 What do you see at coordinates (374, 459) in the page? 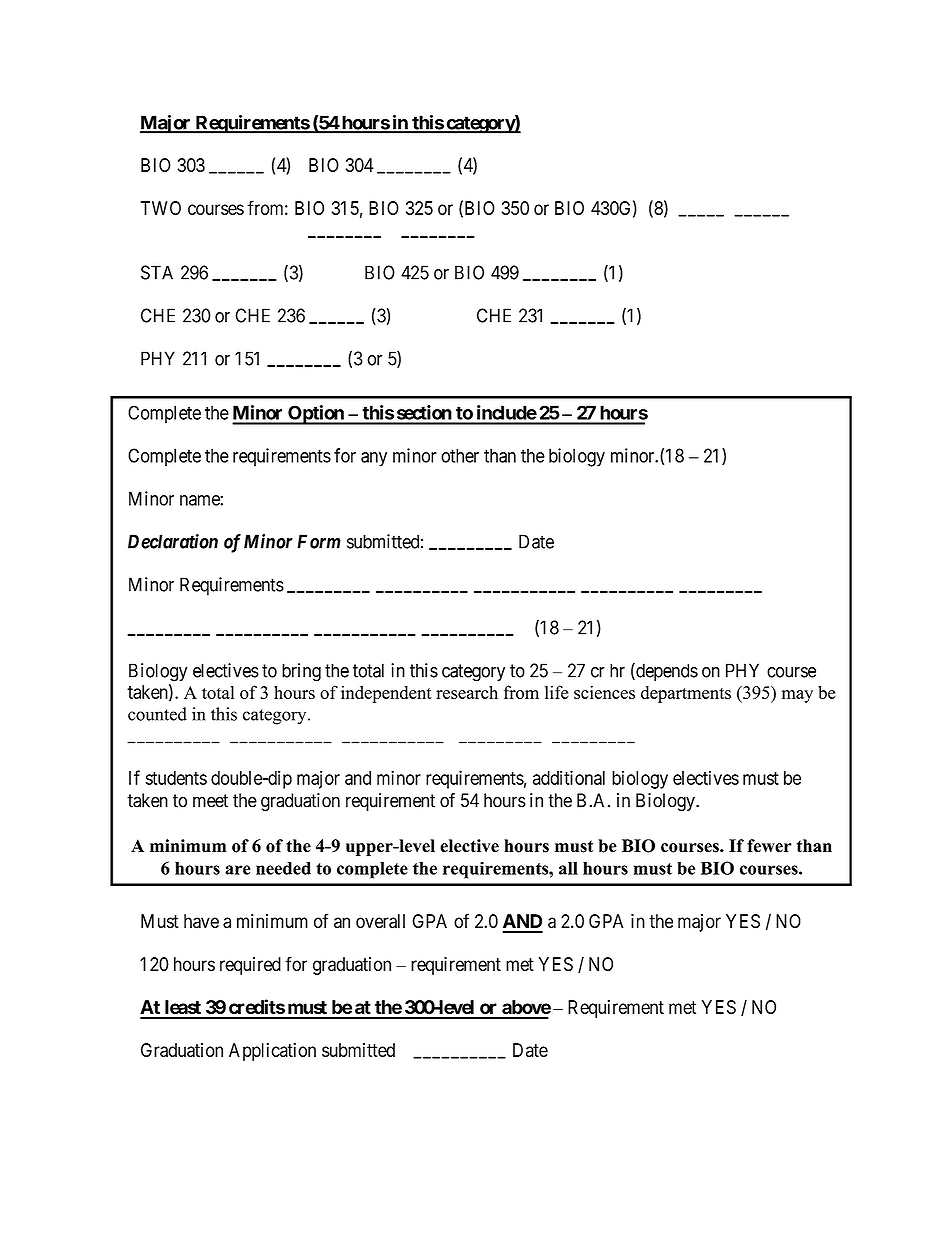
I see `any` at bounding box center [374, 459].
